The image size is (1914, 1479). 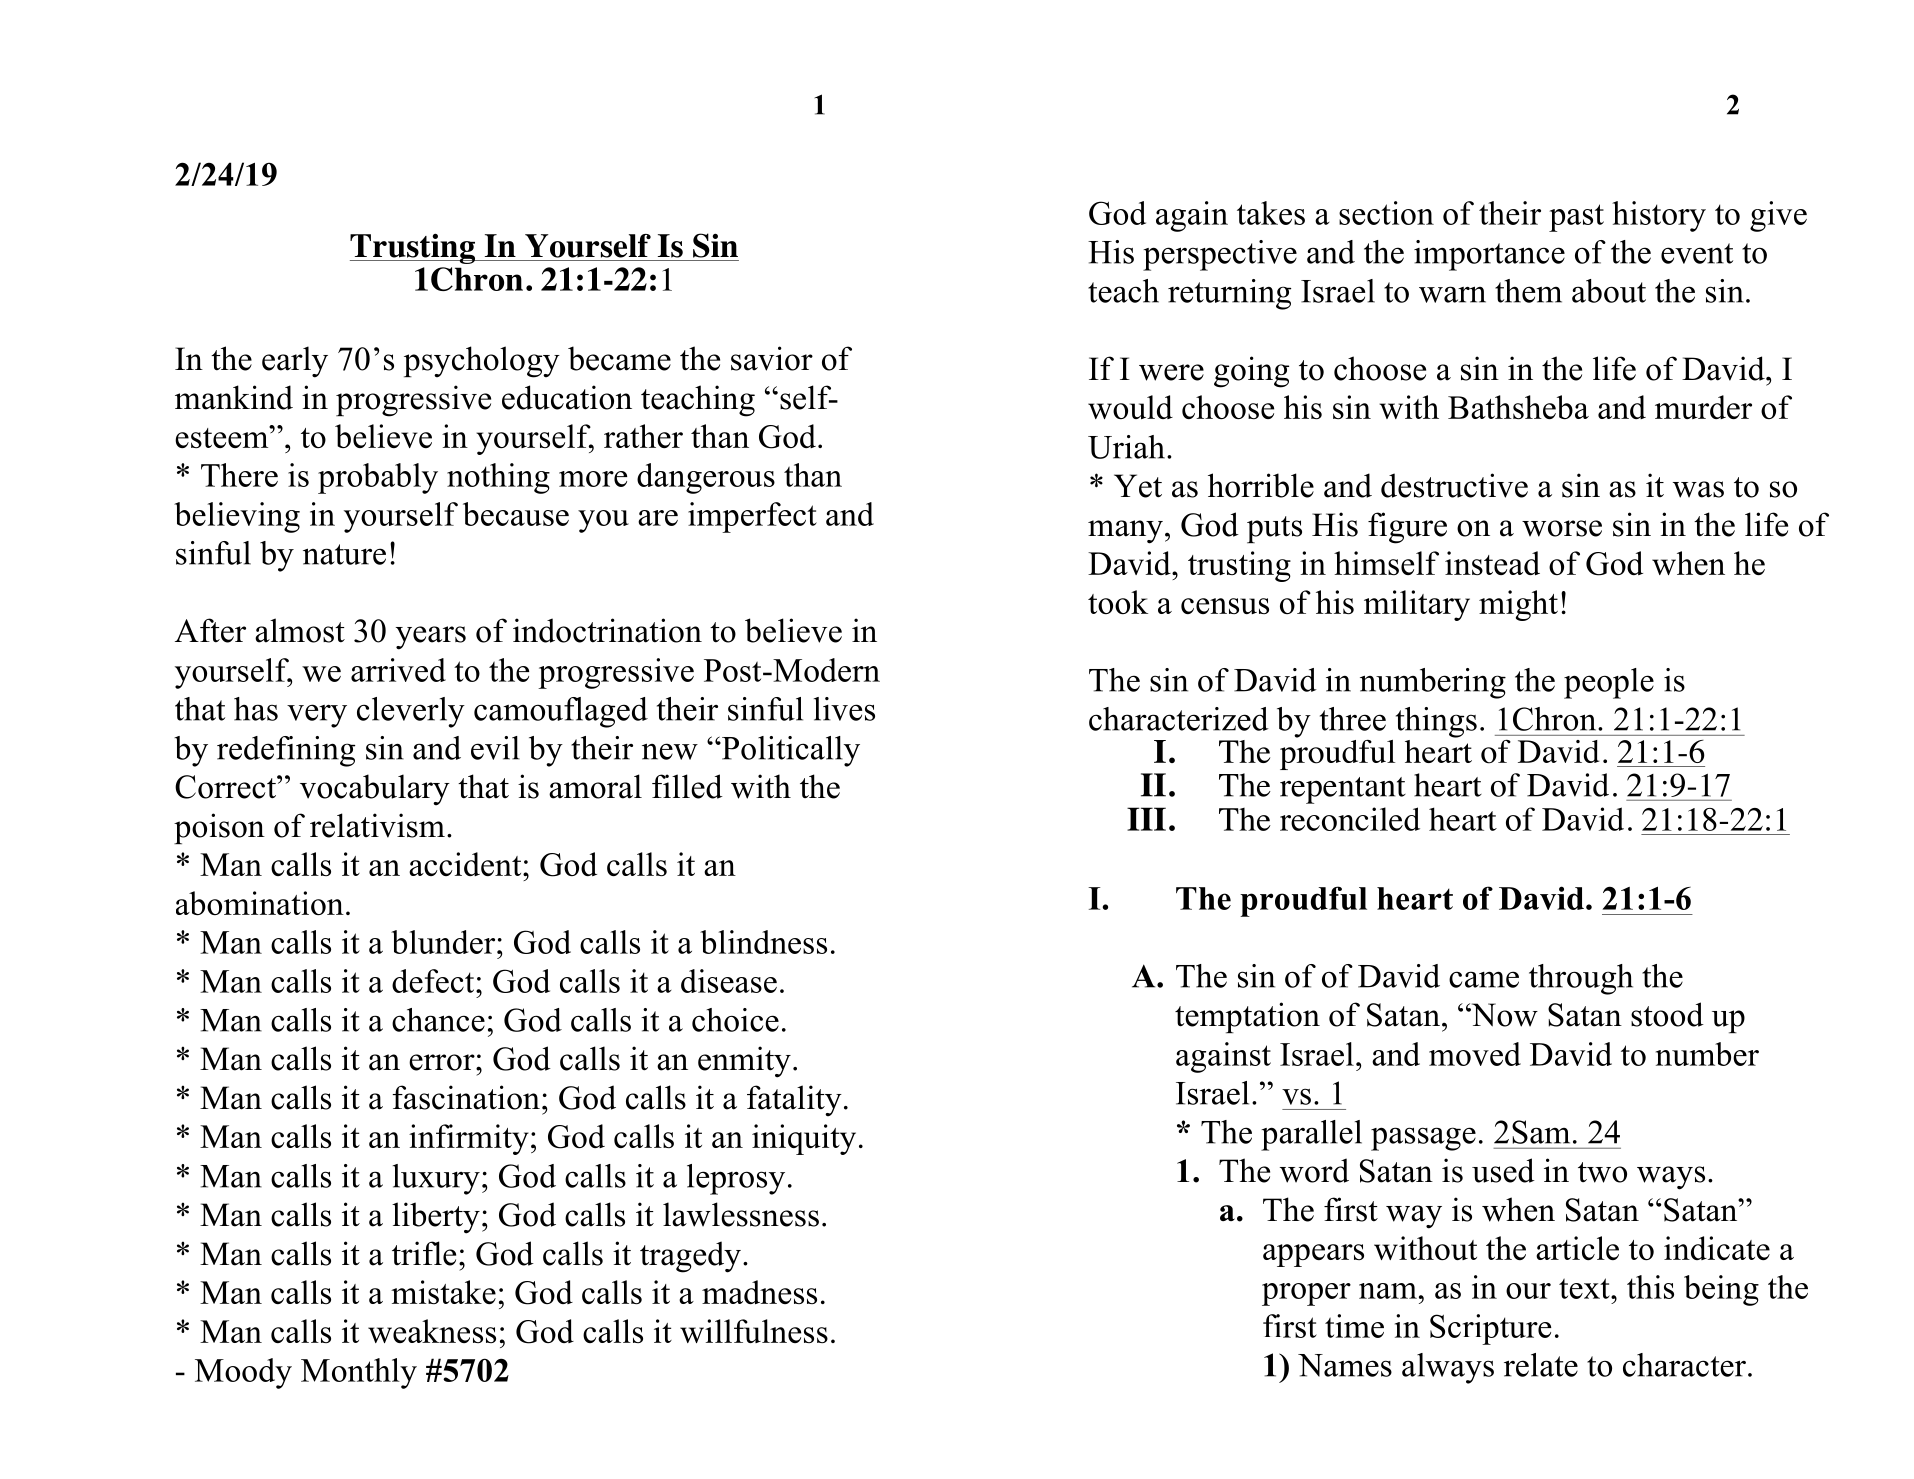 I want to click on years, so click(x=431, y=638).
